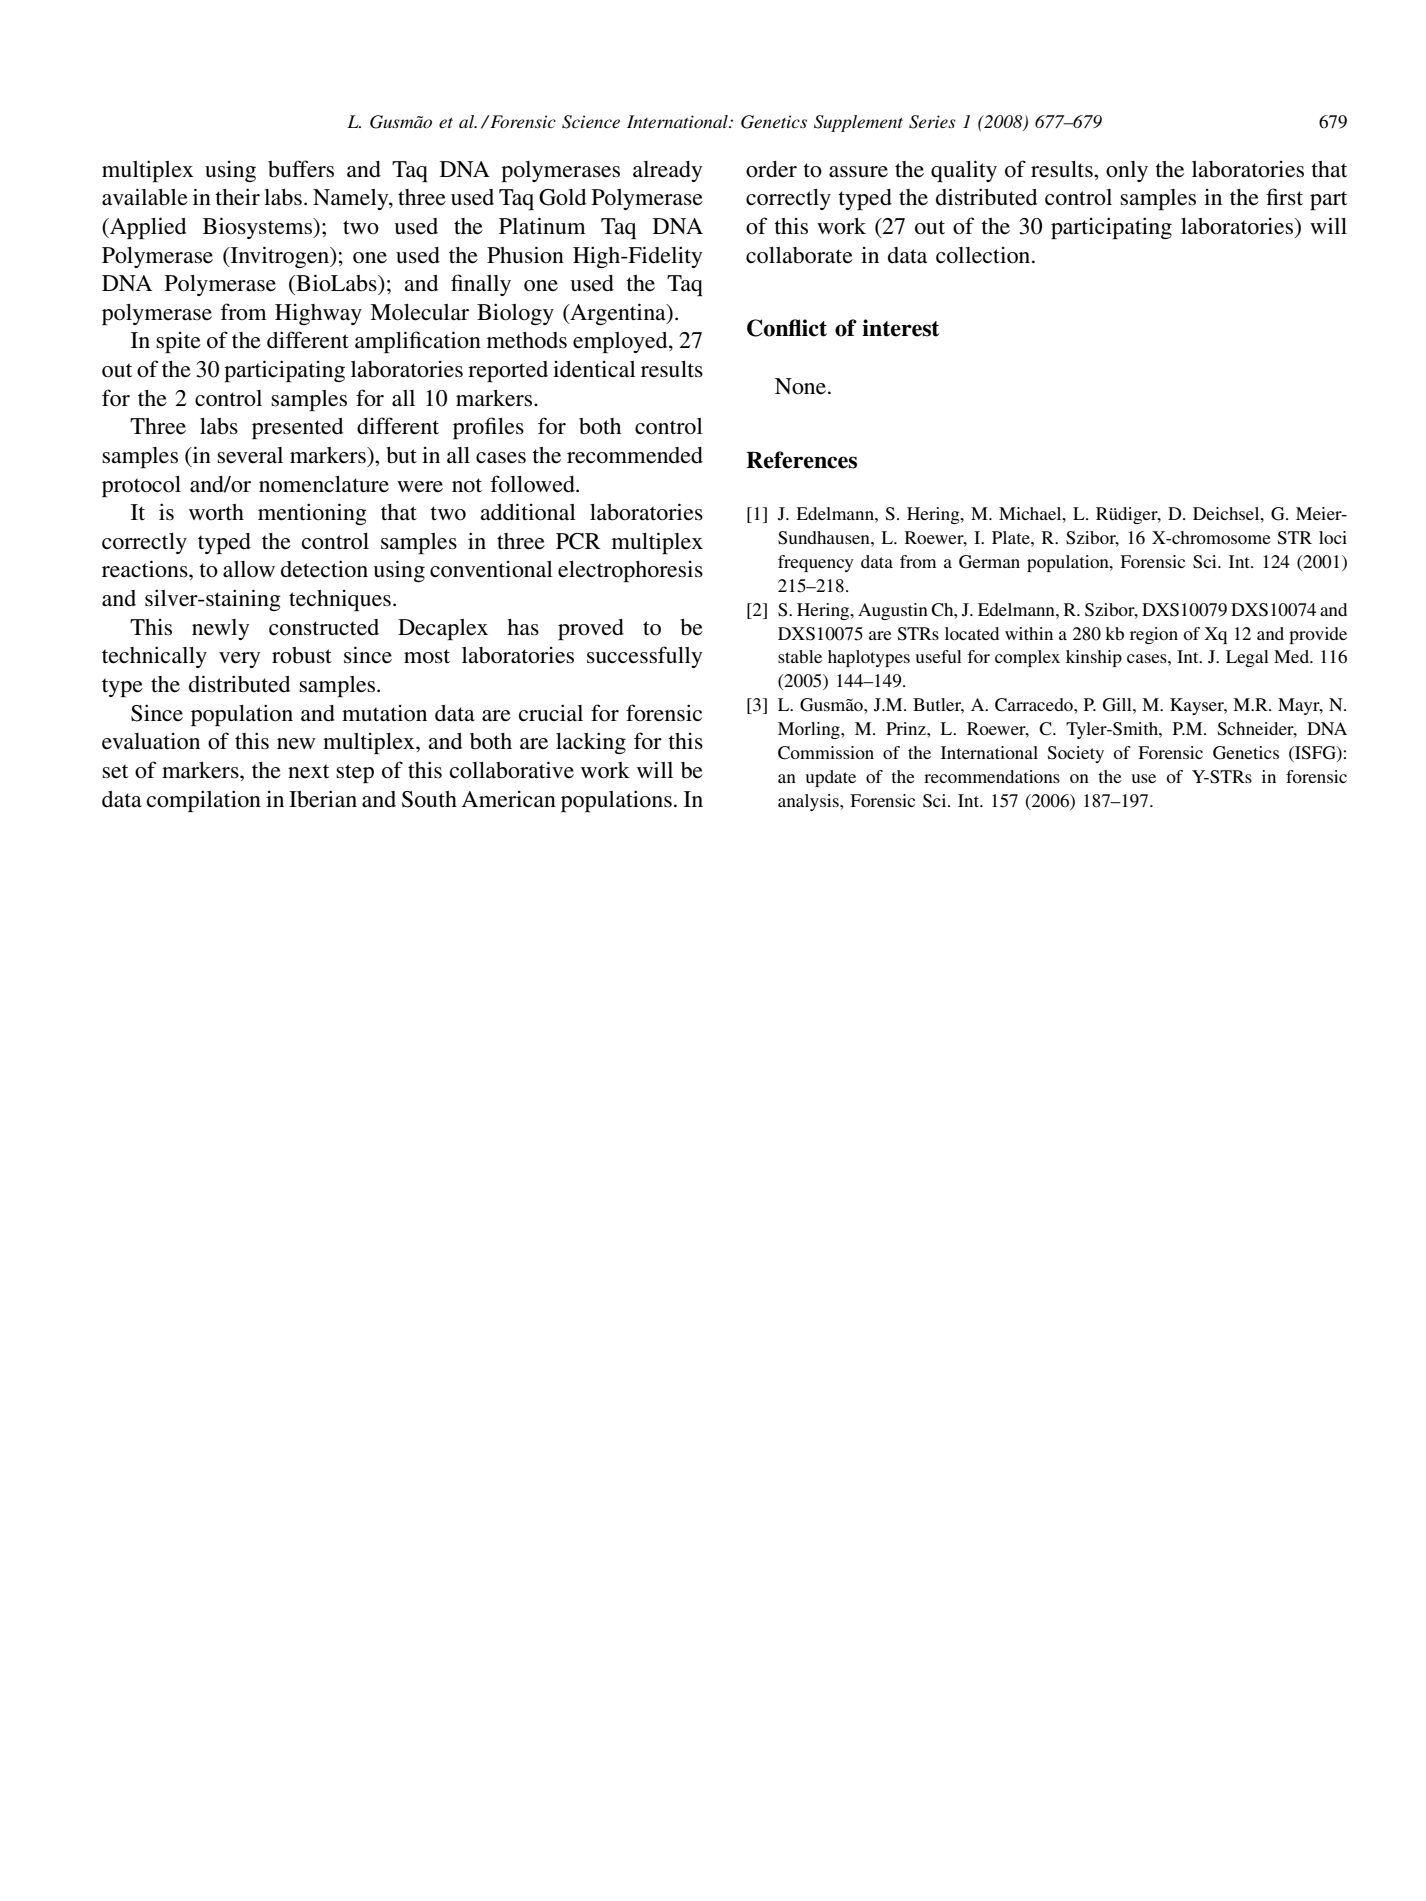 The height and width of the document is (1901, 1426). Describe the element at coordinates (249, 569) in the document. I see `allow` at that location.
